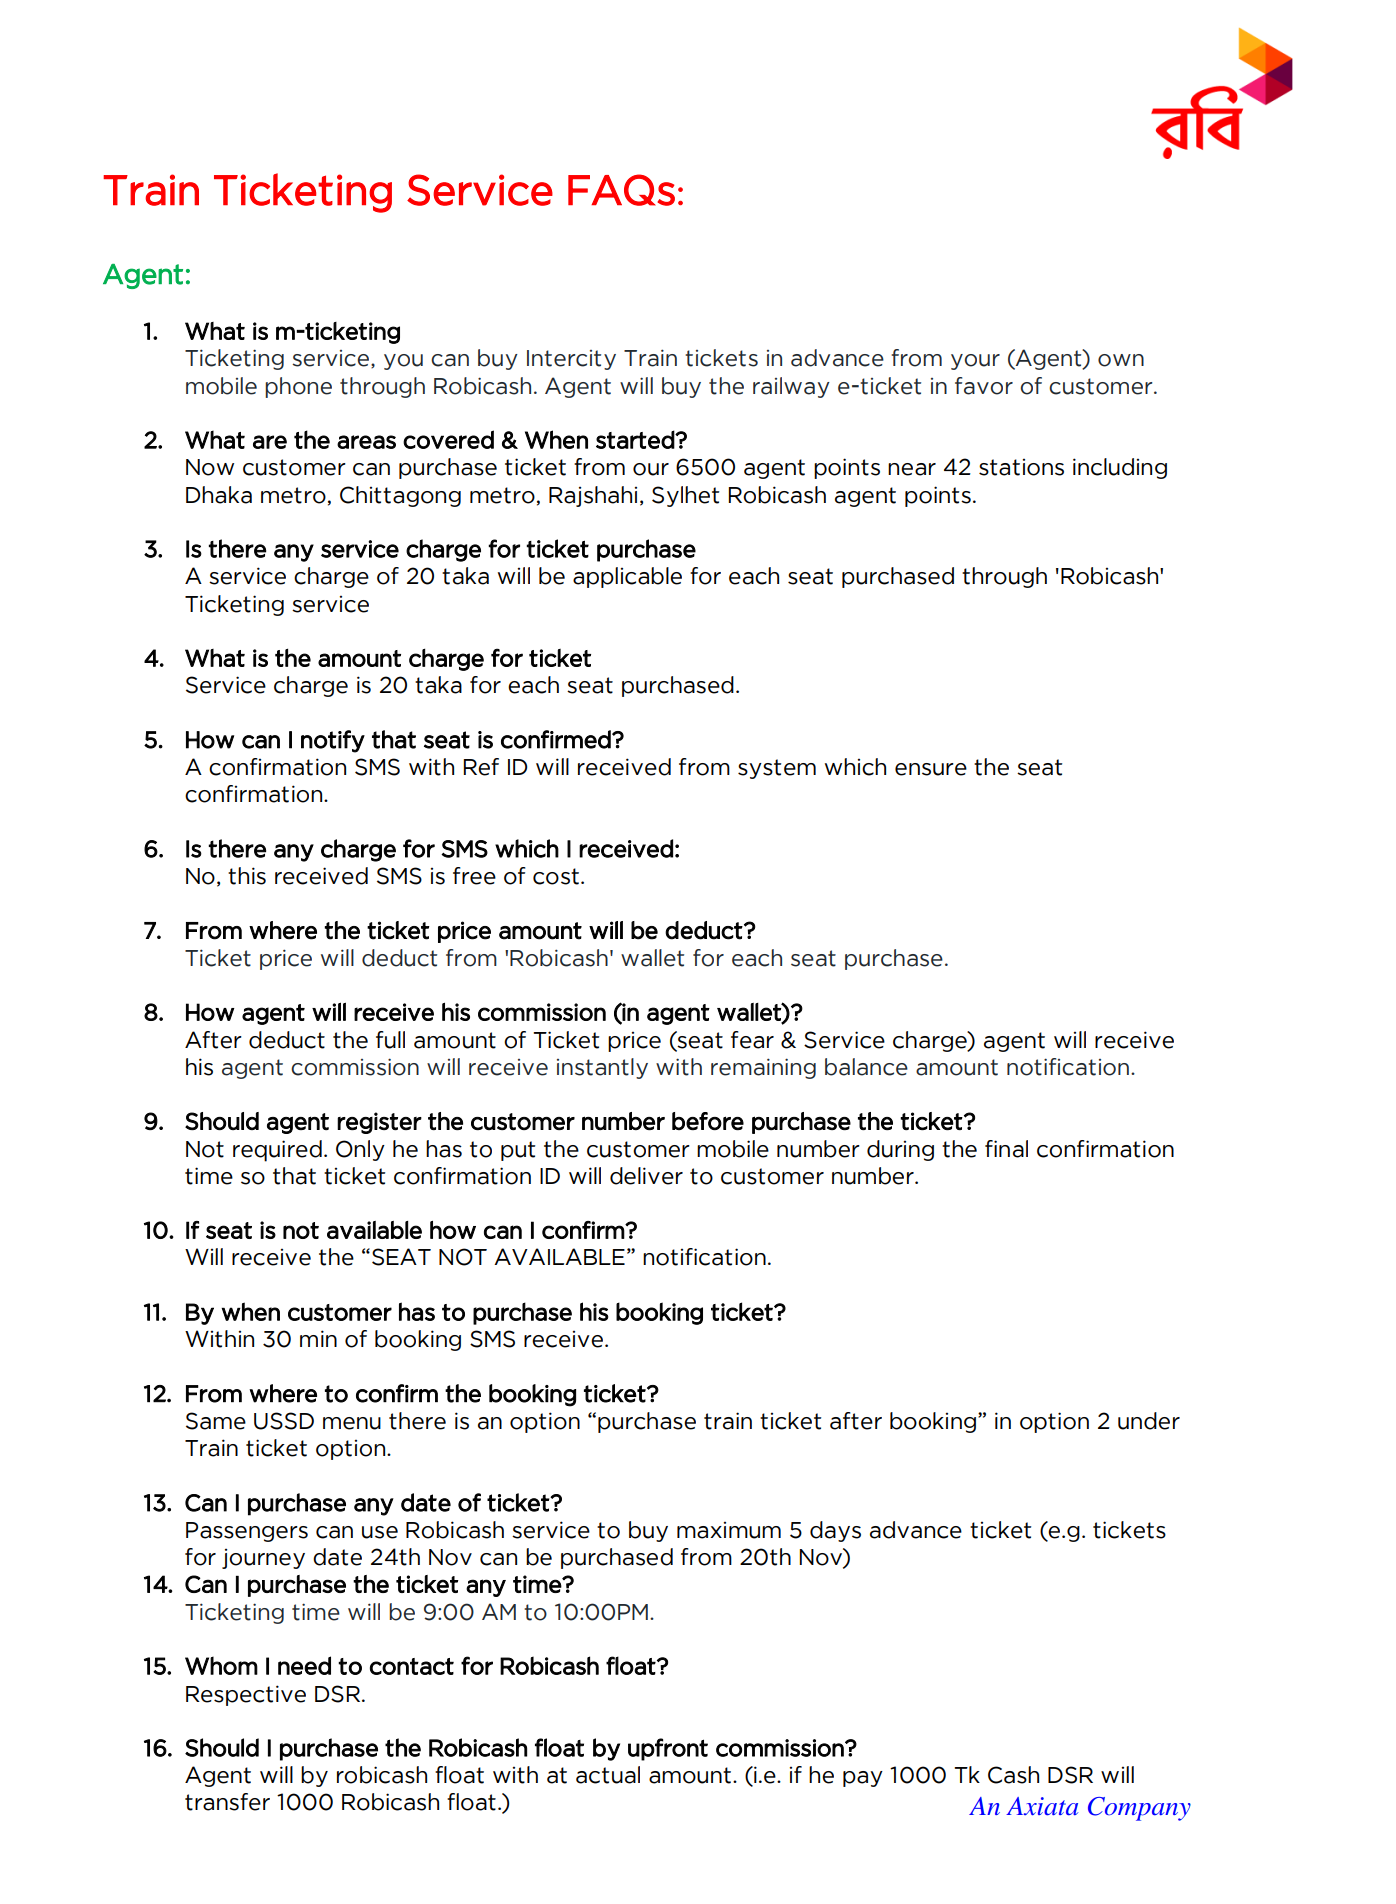  Describe the element at coordinates (984, 386) in the screenshot. I see `favor` at that location.
